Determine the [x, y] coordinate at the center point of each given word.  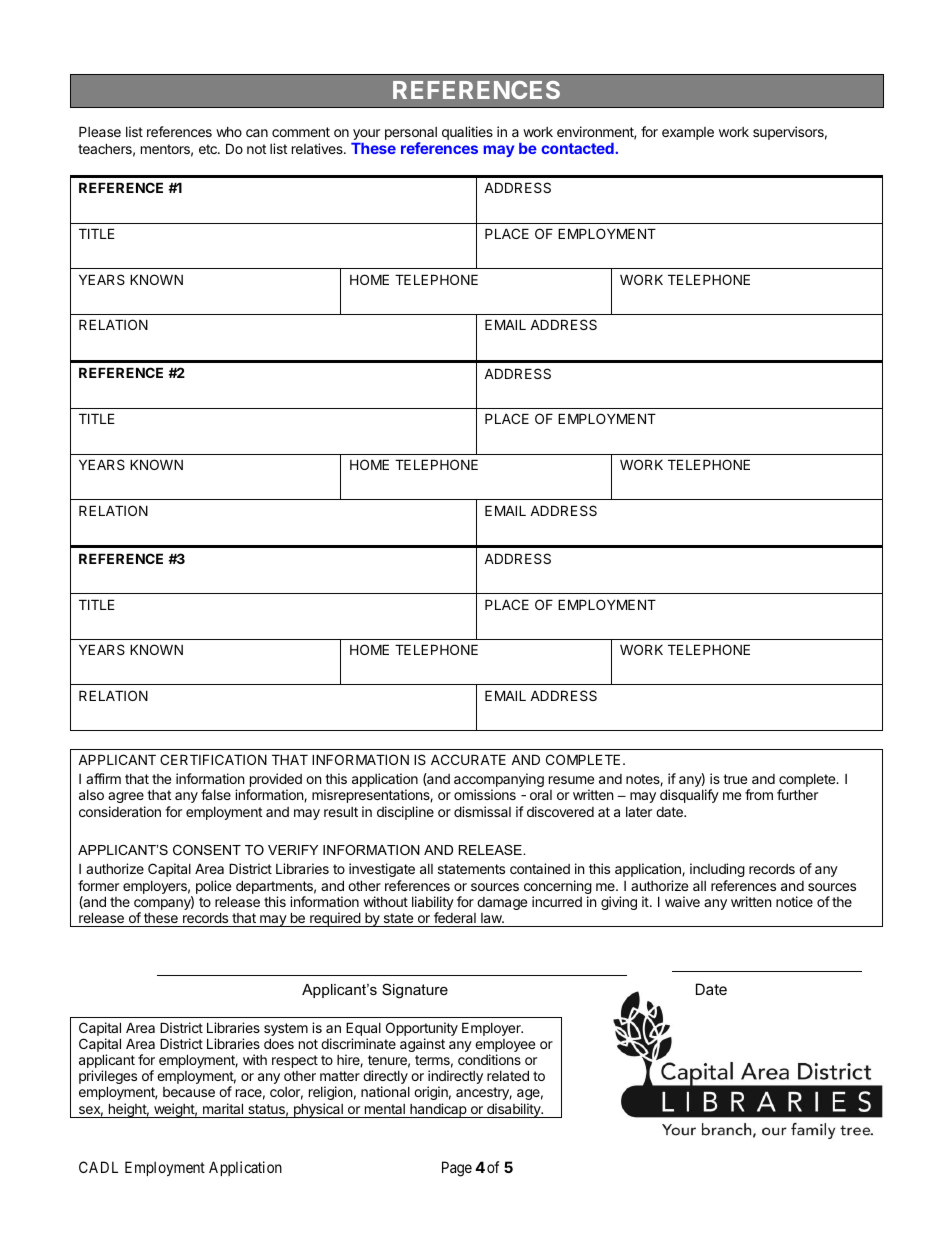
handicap [438, 1110]
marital [223, 1108]
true [735, 779]
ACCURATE [468, 759]
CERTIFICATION [213, 759]
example [688, 133]
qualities [467, 133]
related [508, 1075]
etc [209, 149]
